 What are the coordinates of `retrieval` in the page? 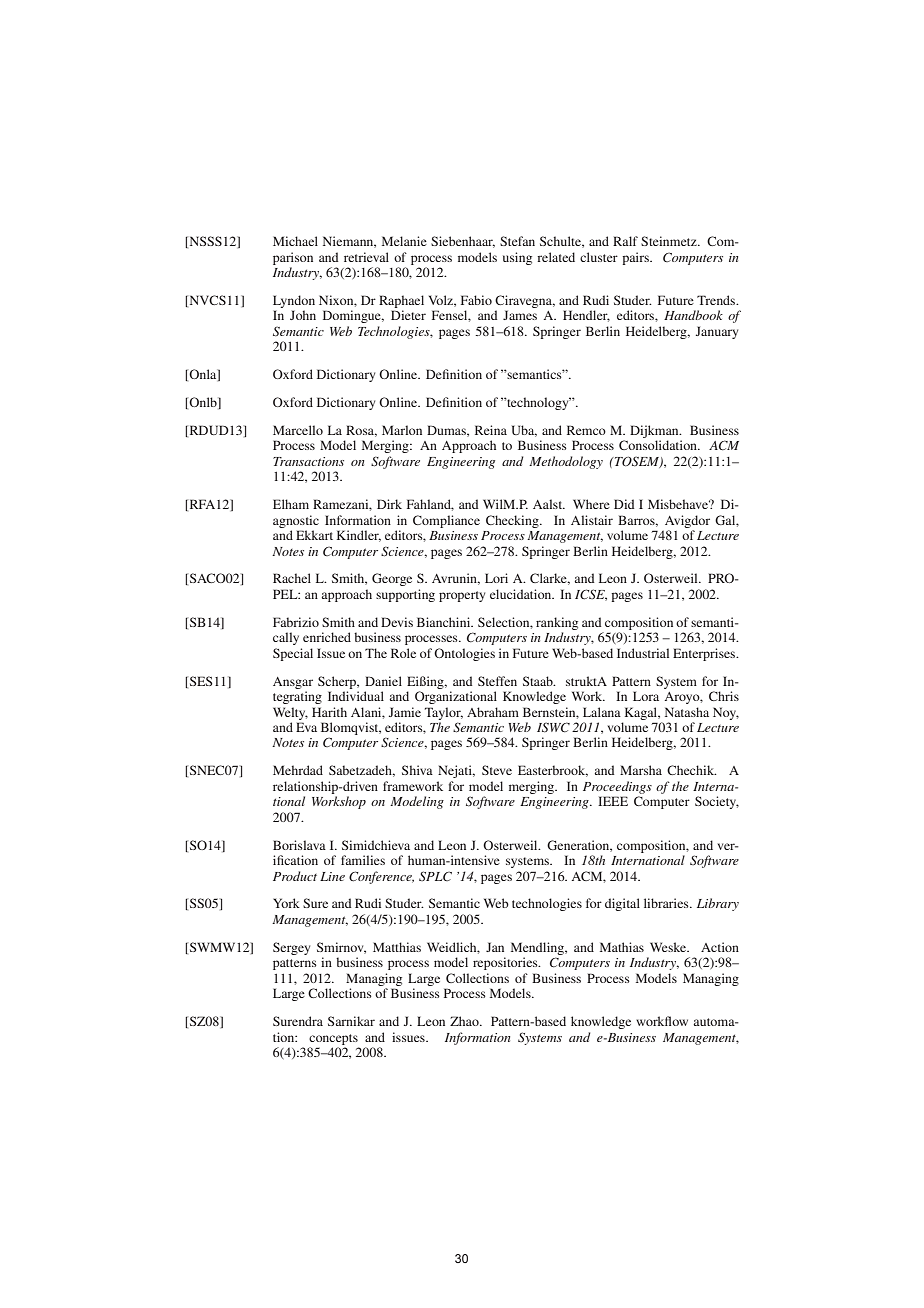 It's located at (366, 257).
